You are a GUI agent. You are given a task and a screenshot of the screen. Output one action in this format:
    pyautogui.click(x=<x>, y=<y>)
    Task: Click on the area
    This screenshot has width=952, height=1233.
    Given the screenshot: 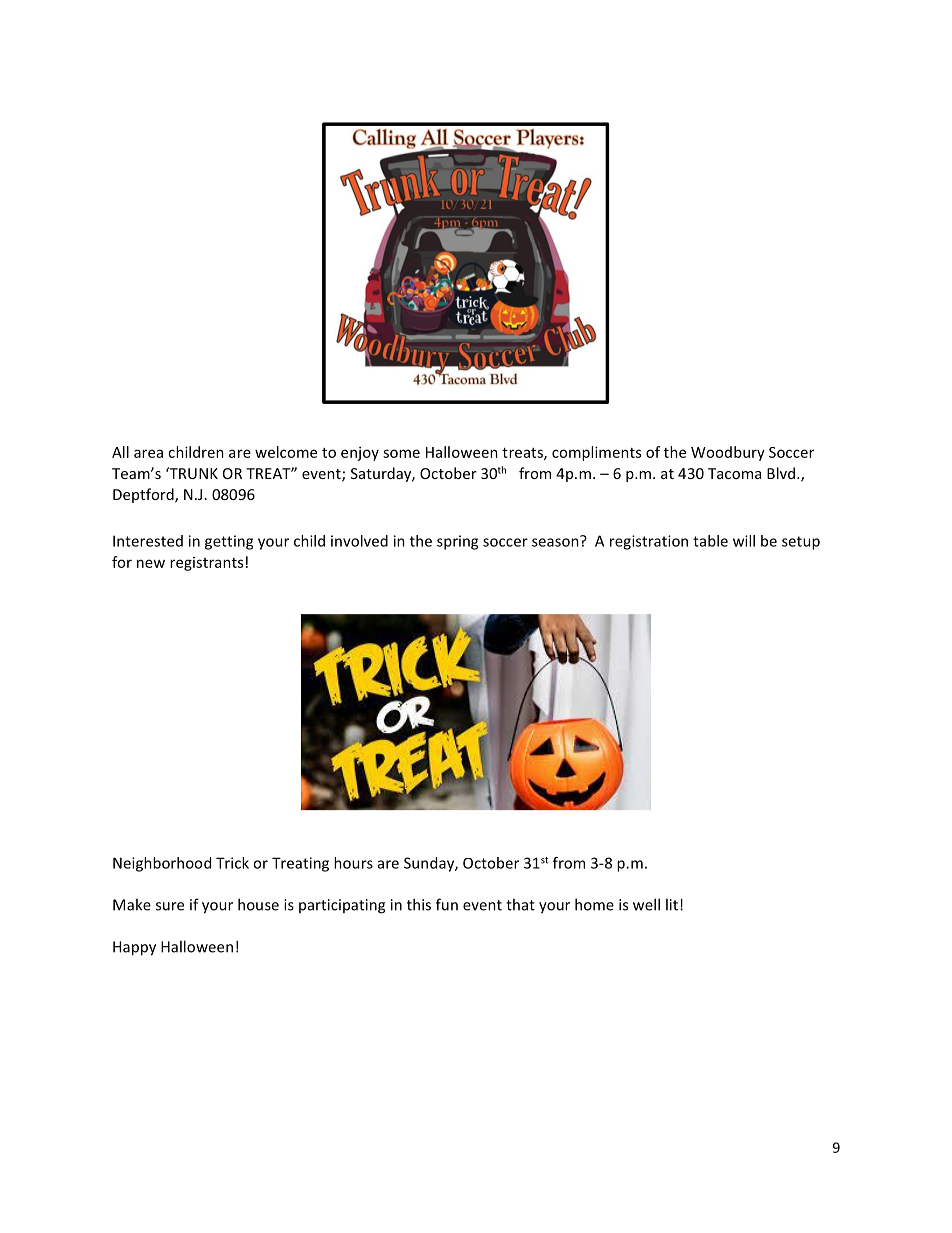 What is the action you would take?
    pyautogui.click(x=148, y=453)
